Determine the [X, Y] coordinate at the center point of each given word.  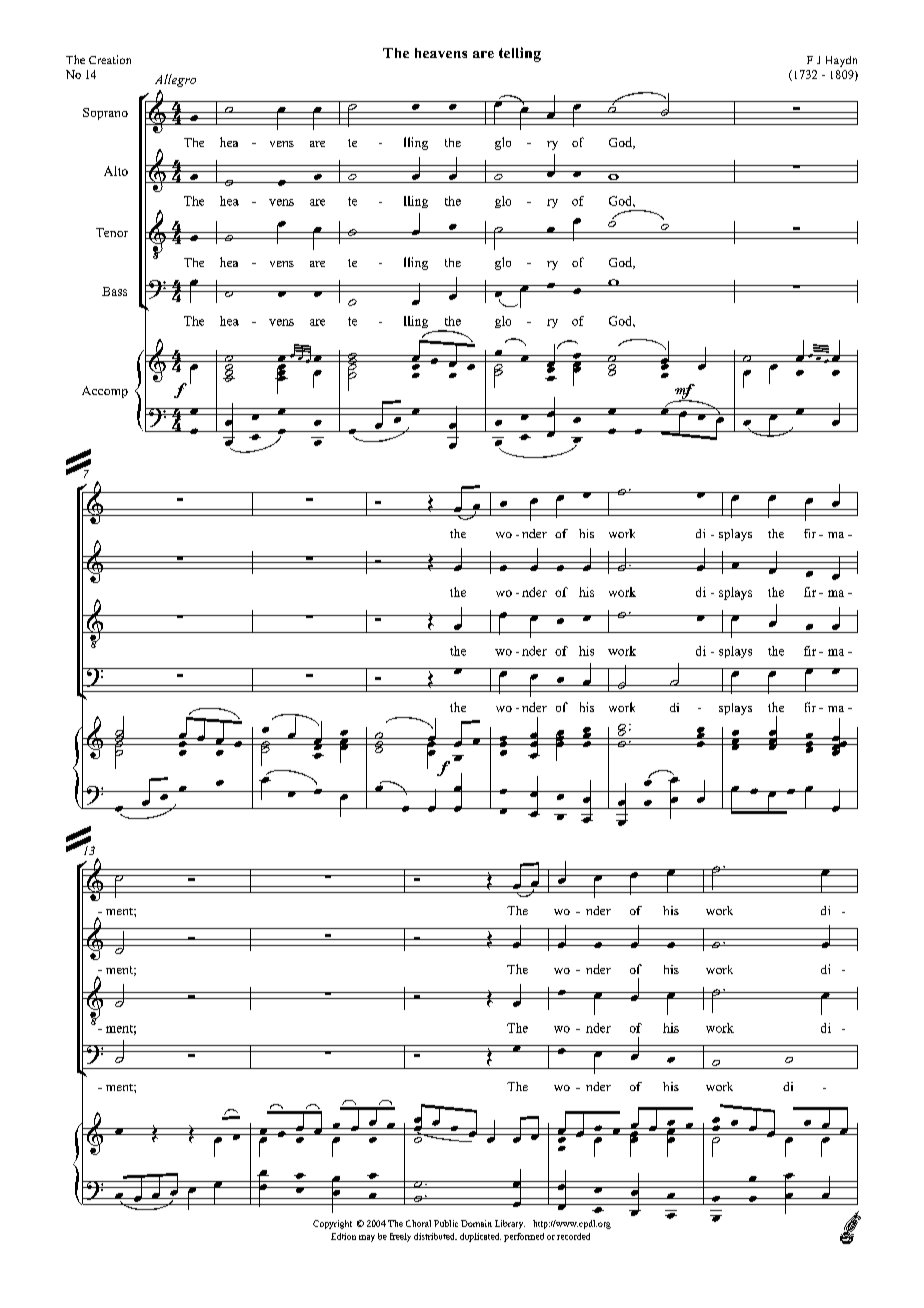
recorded [573, 1236]
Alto [116, 171]
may [367, 1238]
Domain [476, 1223]
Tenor [112, 232]
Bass [114, 291]
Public [446, 1223]
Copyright [332, 1224]
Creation [110, 59]
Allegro [175, 80]
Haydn [841, 61]
